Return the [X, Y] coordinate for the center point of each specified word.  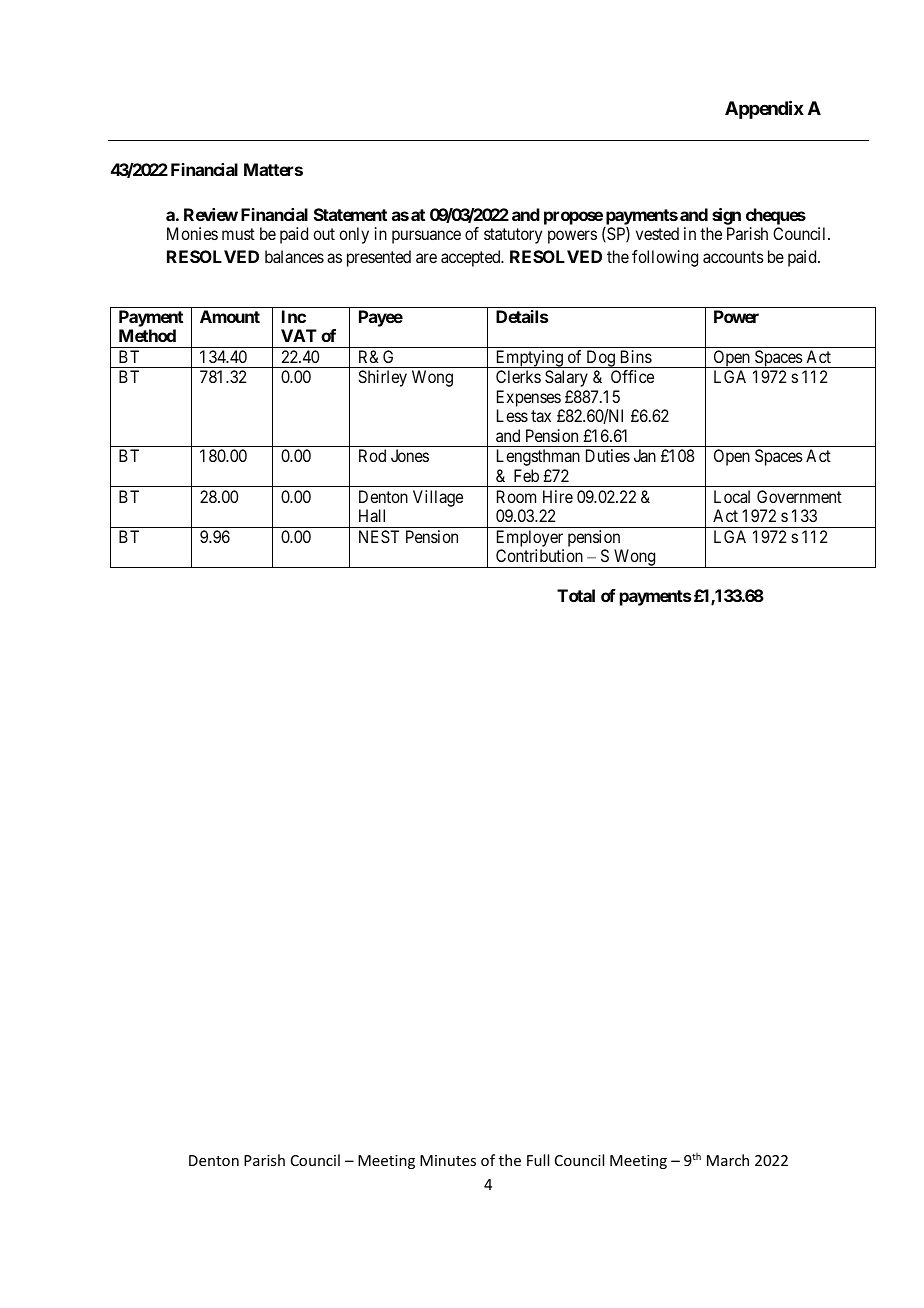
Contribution [539, 555]
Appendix [764, 109]
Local [732, 496]
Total [576, 595]
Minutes [448, 1160]
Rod [372, 455]
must [238, 234]
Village [438, 498]
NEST [379, 536]
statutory [513, 236]
